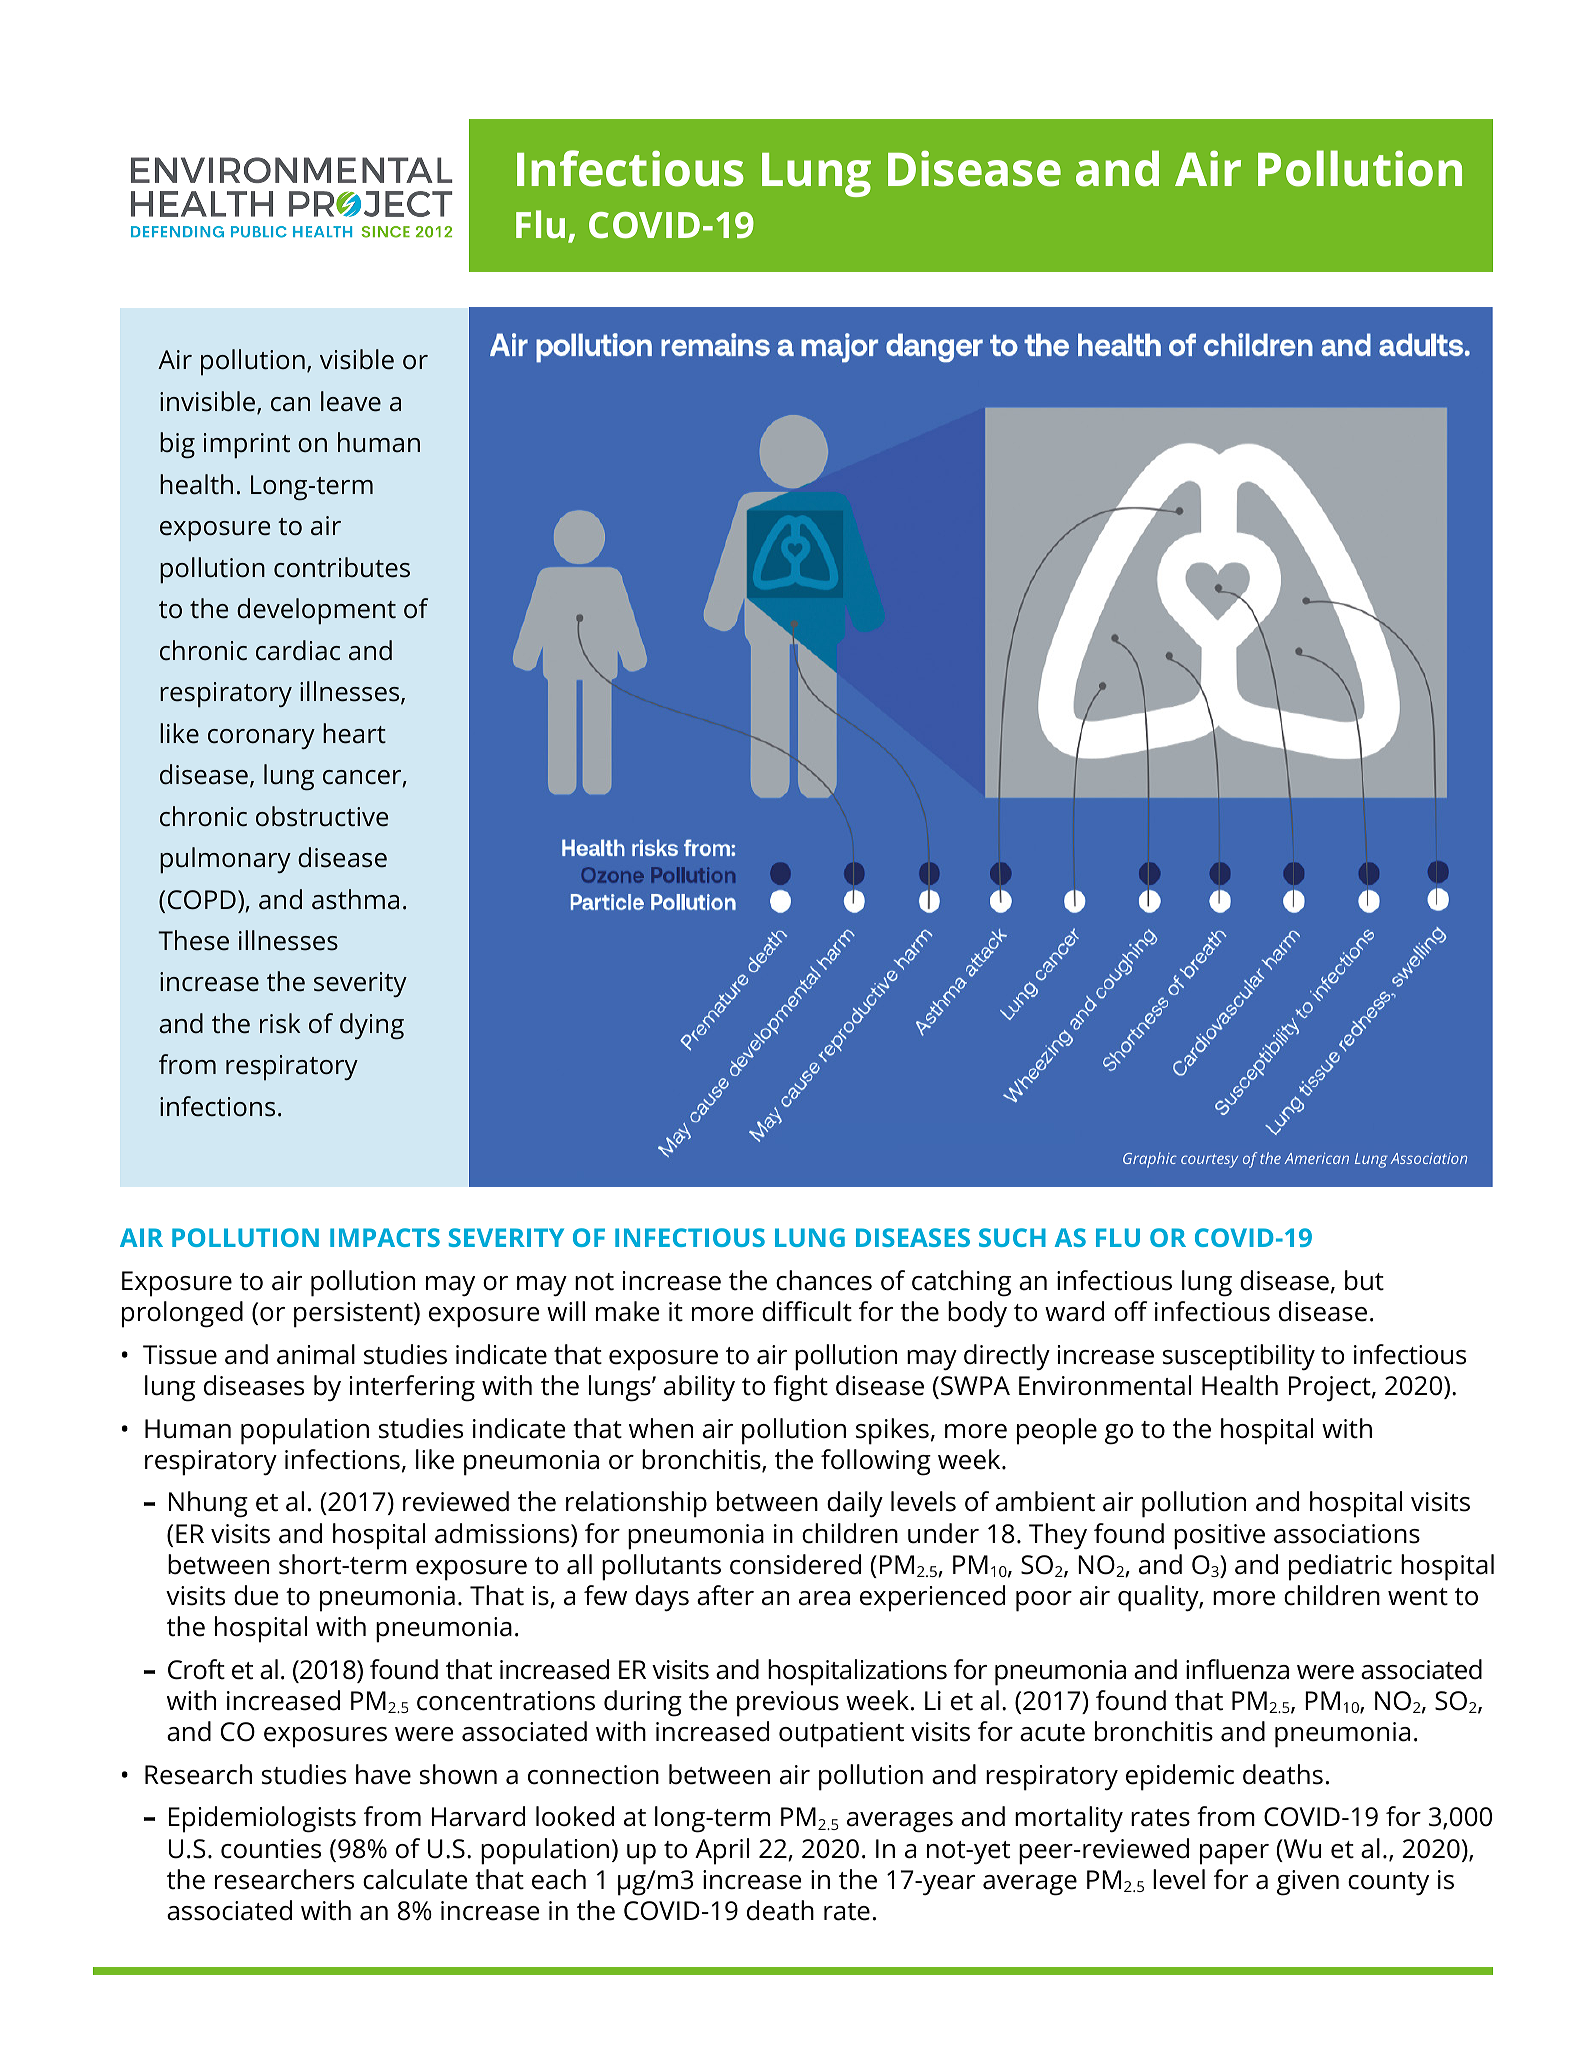 Image resolution: width=1586 pixels, height=2053 pixels. Describe the element at coordinates (824, 1280) in the page. I see `chances` at that location.
